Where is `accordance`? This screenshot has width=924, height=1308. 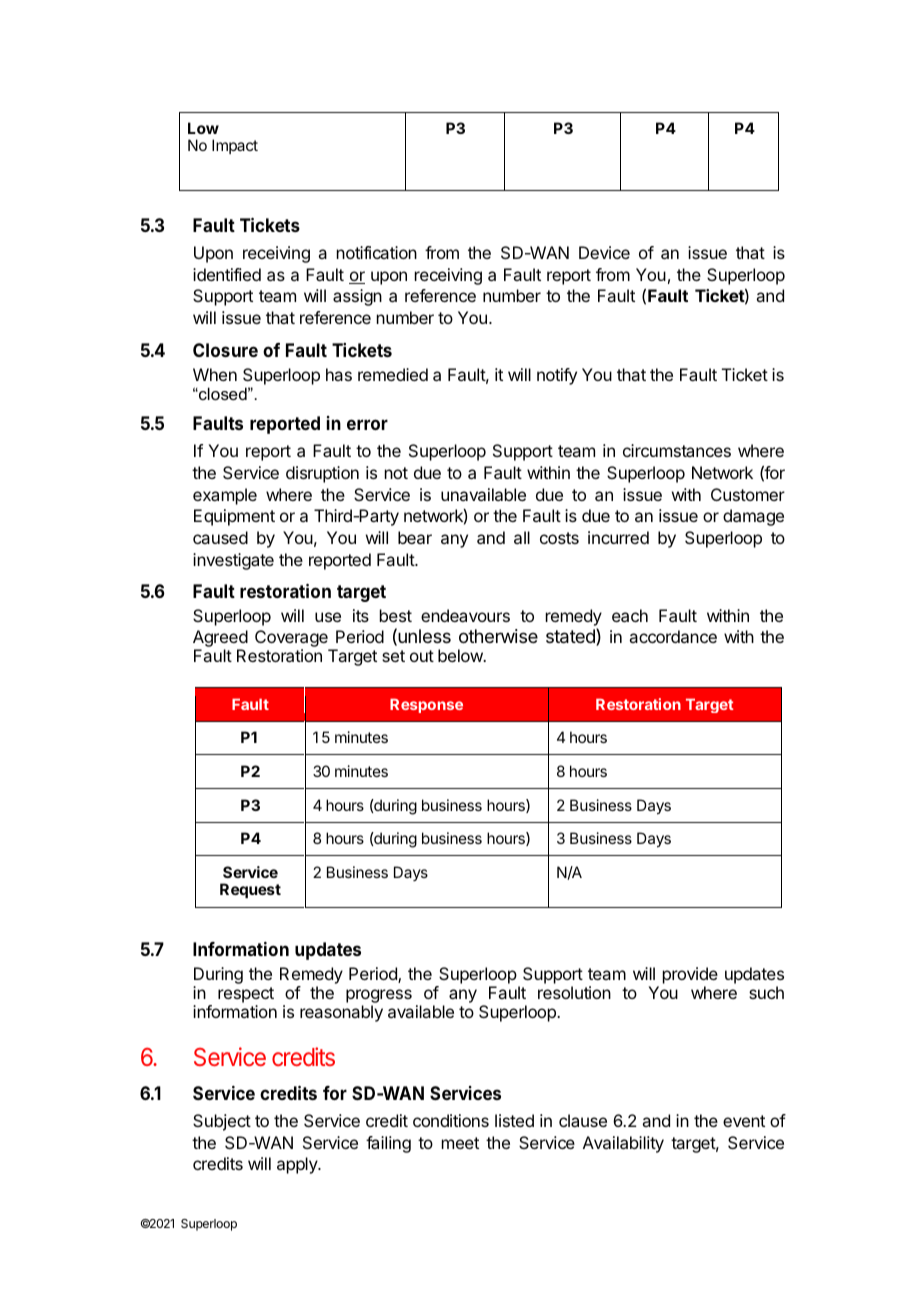
accordance is located at coordinates (673, 636).
